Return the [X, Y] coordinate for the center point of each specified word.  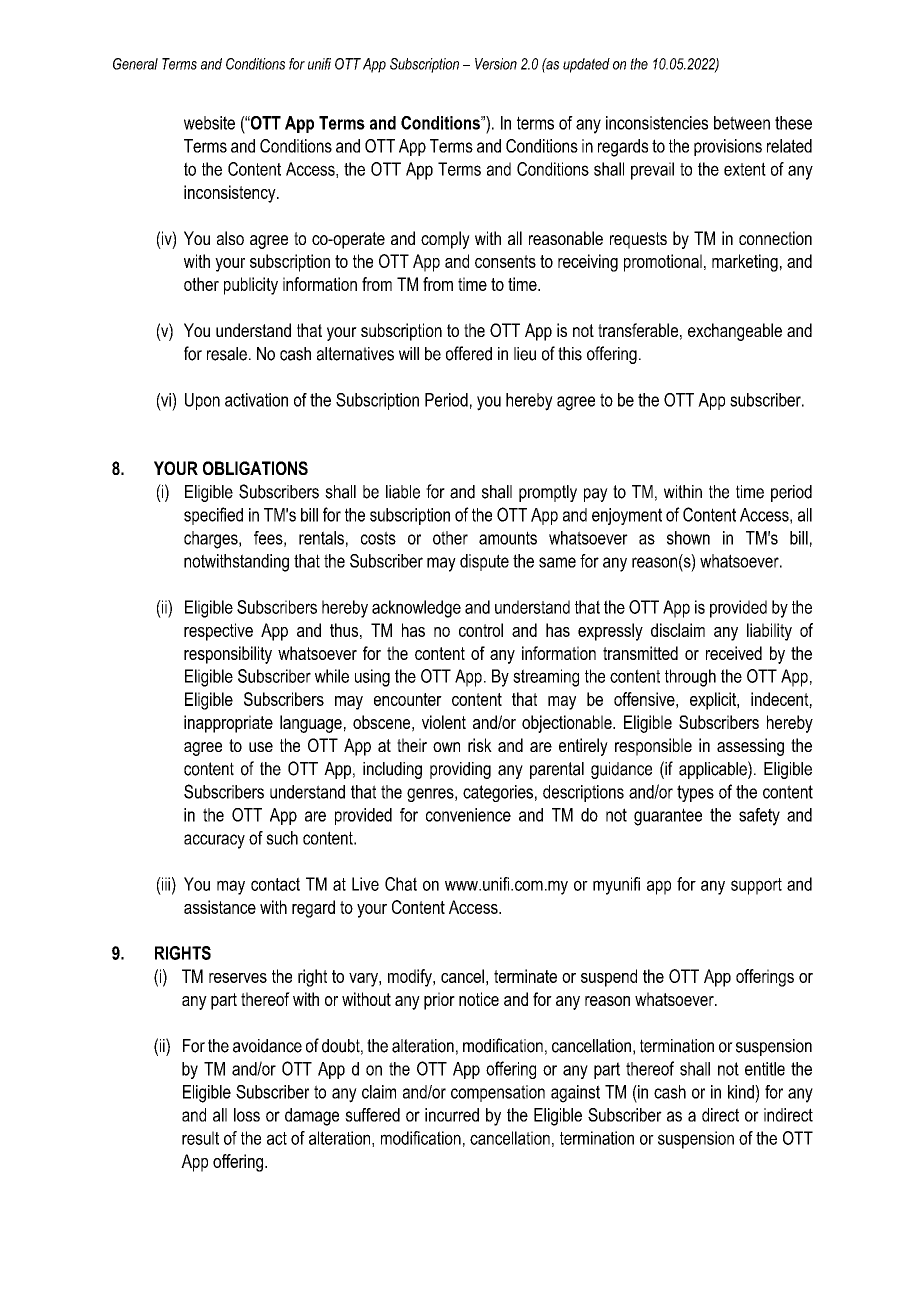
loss [247, 1115]
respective [218, 632]
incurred [452, 1115]
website [209, 123]
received [734, 653]
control [481, 630]
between [742, 123]
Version [496, 64]
